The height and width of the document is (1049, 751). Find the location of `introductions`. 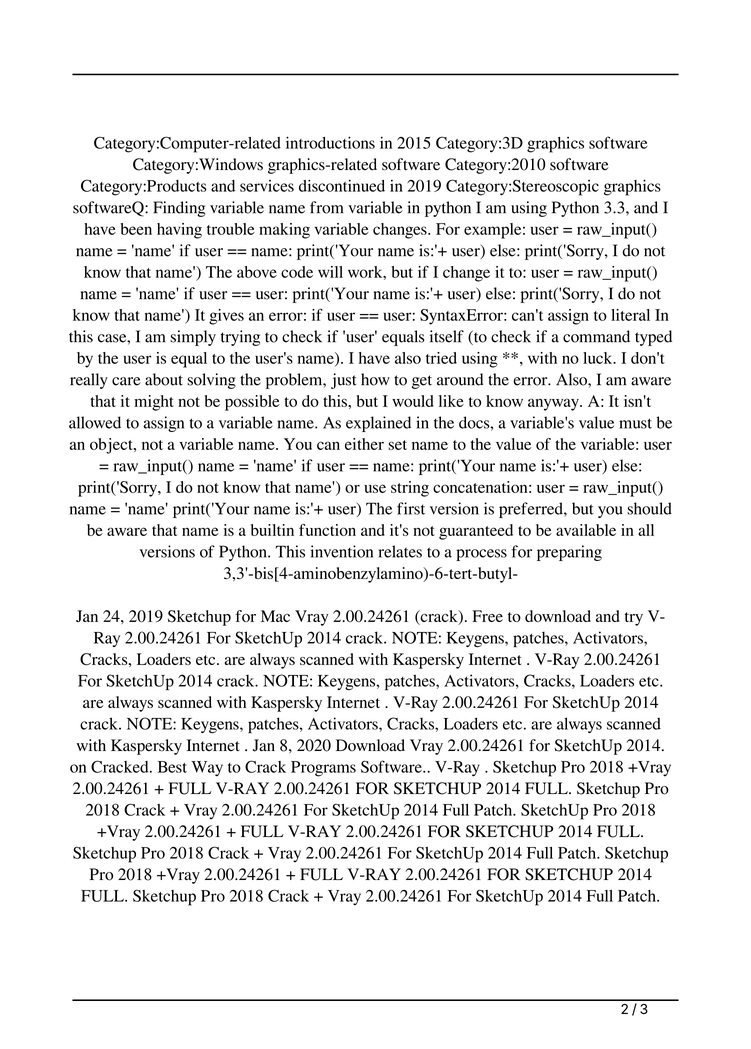

introductions is located at coordinates (330, 142).
